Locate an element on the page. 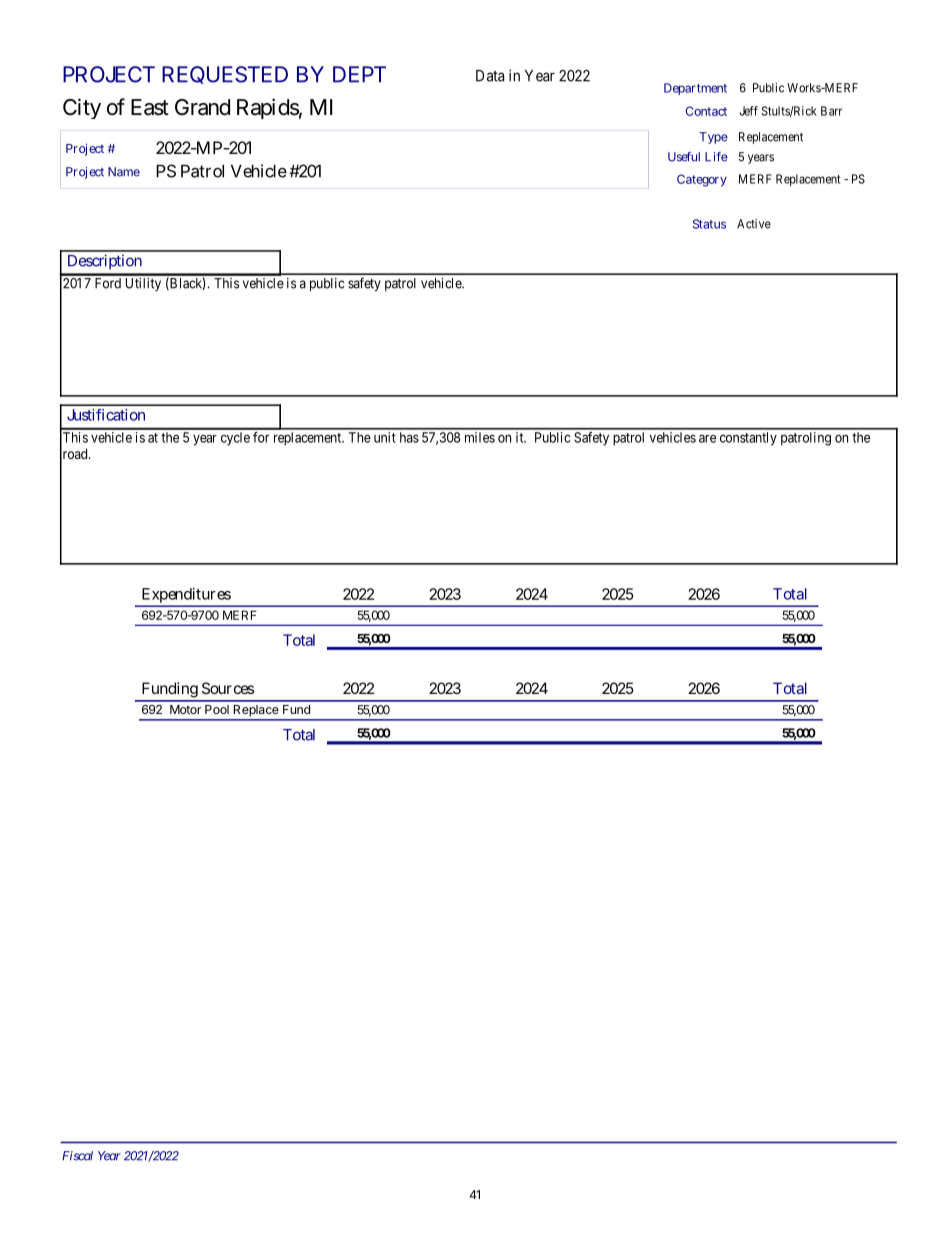 The image size is (952, 1233). constantly is located at coordinates (748, 439).
